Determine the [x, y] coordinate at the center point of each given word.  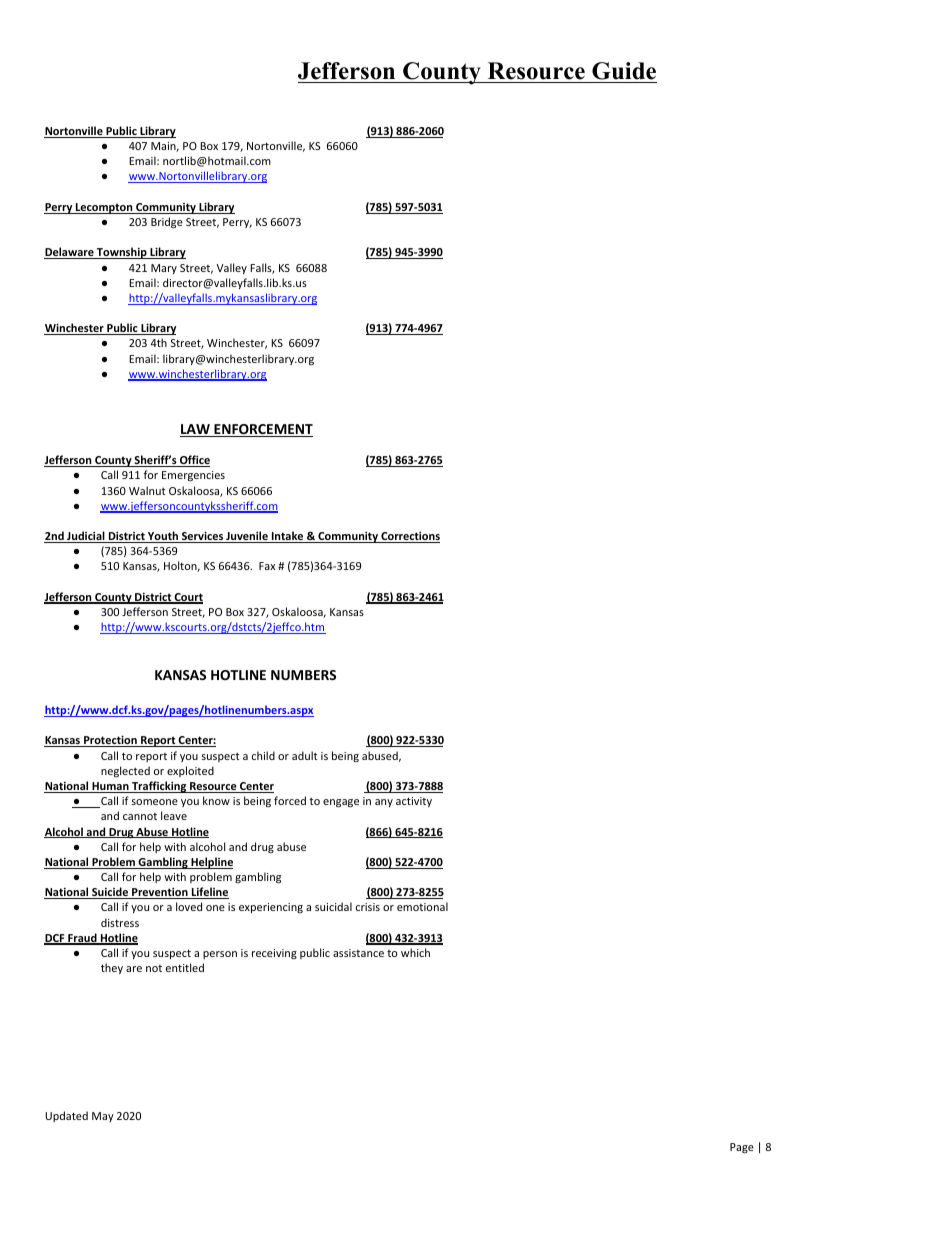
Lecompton [104, 208]
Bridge [167, 223]
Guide [624, 71]
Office [194, 461]
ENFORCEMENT [262, 430]
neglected [125, 771]
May [103, 1117]
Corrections [409, 537]
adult [305, 755]
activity [414, 802]
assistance [358, 953]
